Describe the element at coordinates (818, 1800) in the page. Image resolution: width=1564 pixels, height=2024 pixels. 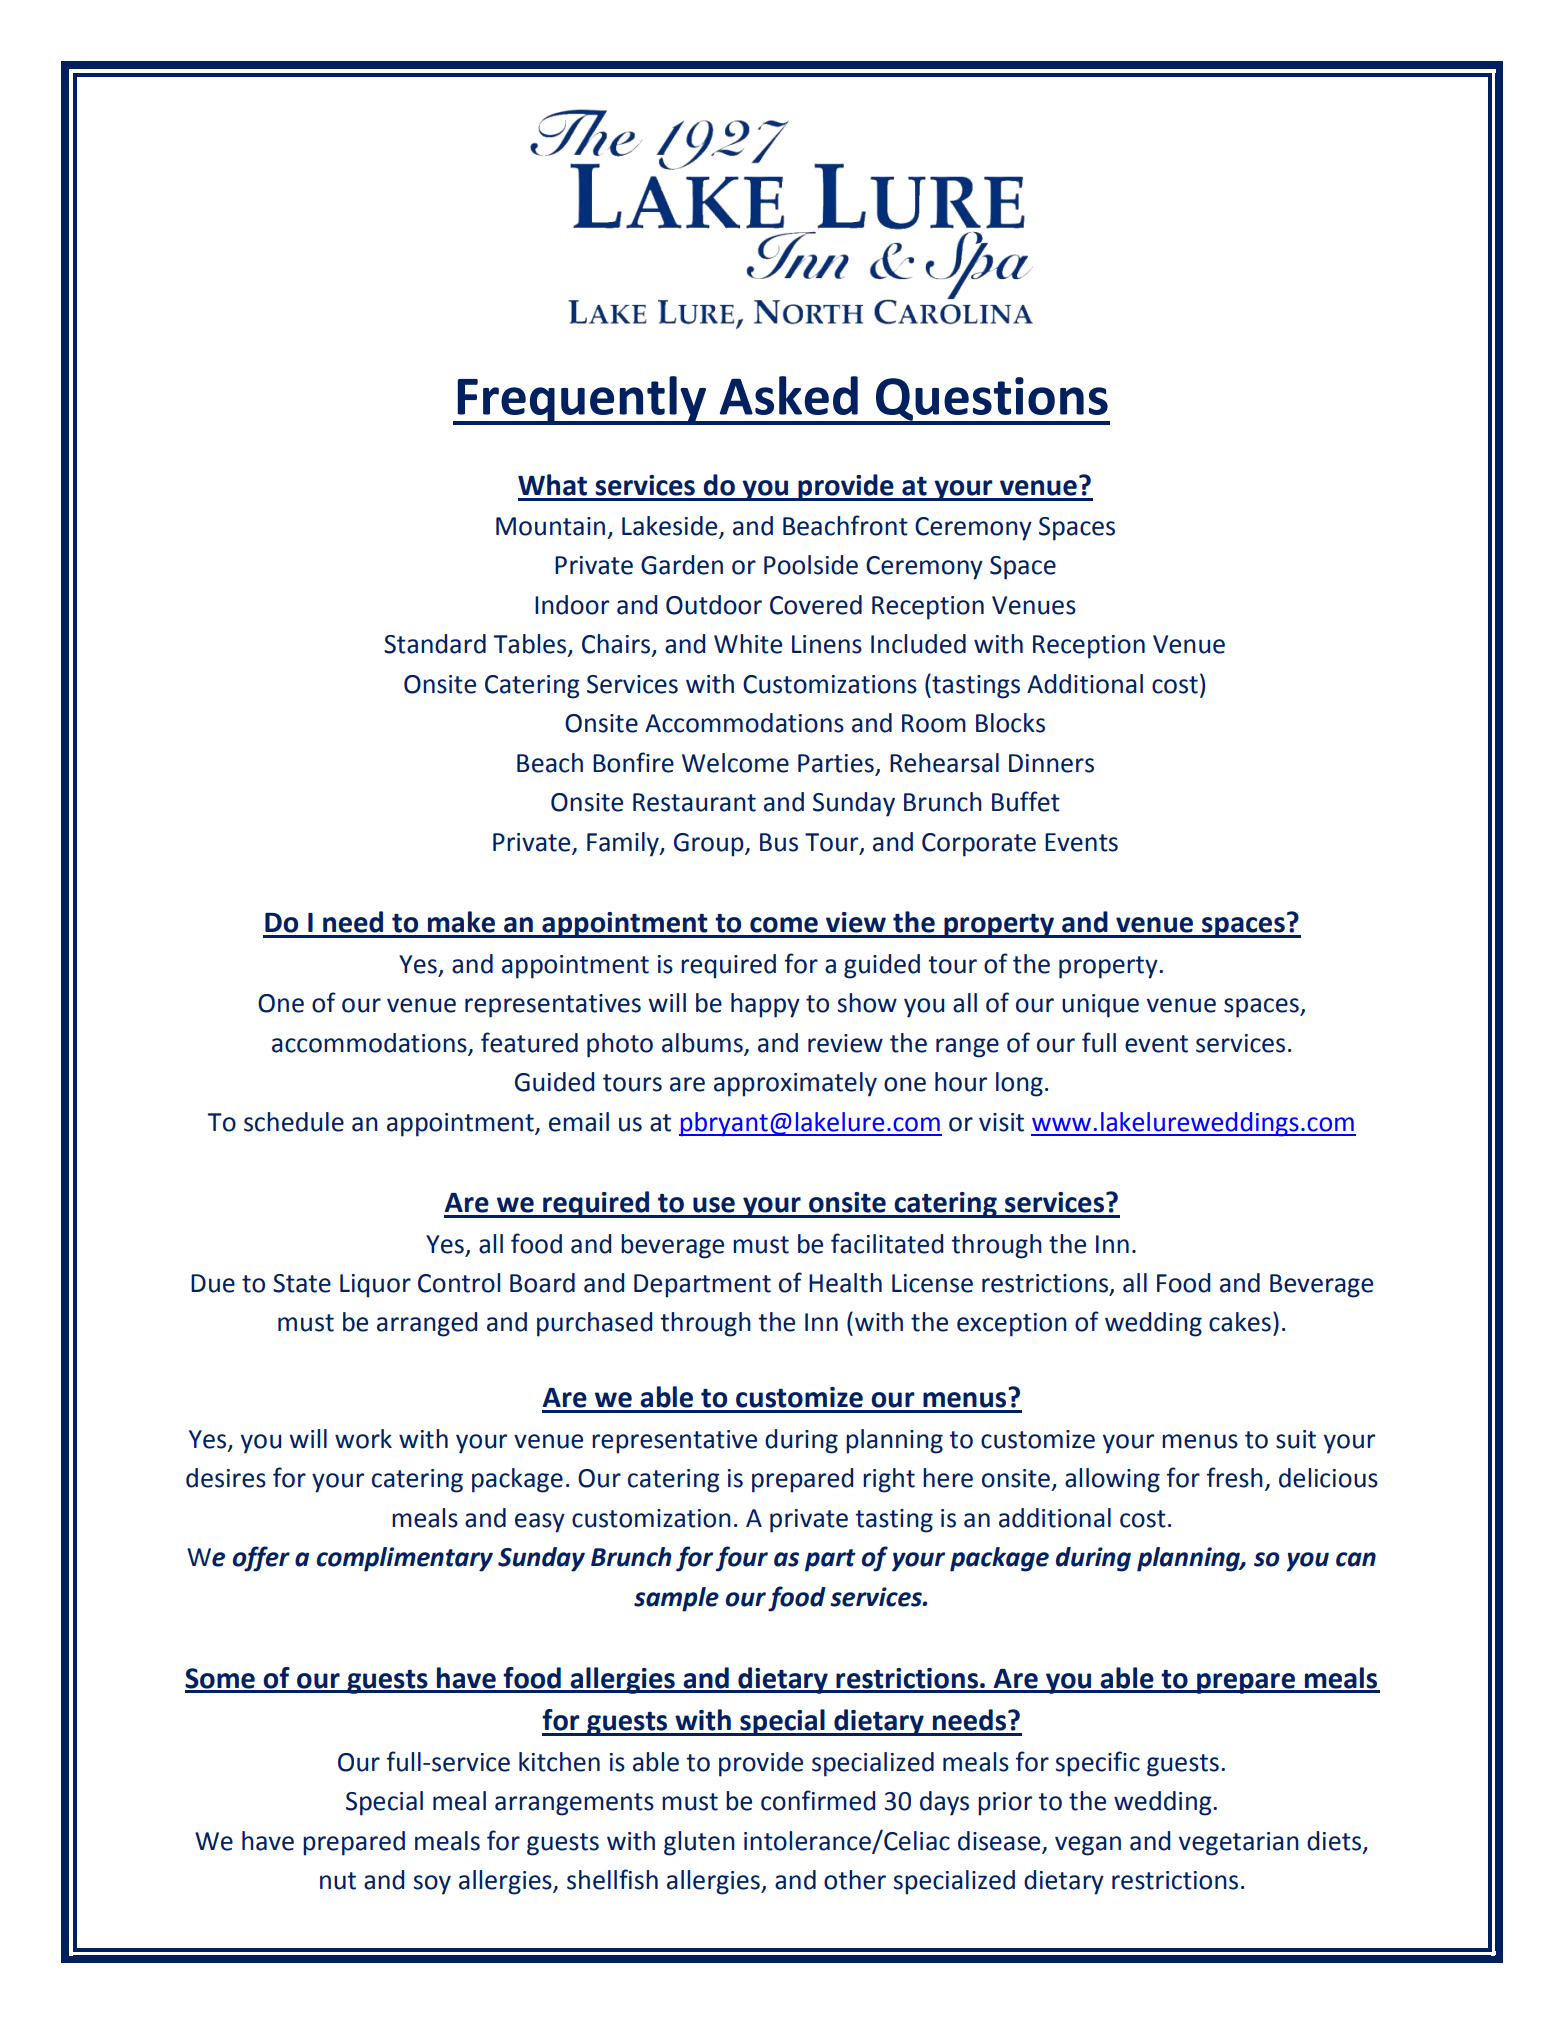
I see `confirmed` at that location.
